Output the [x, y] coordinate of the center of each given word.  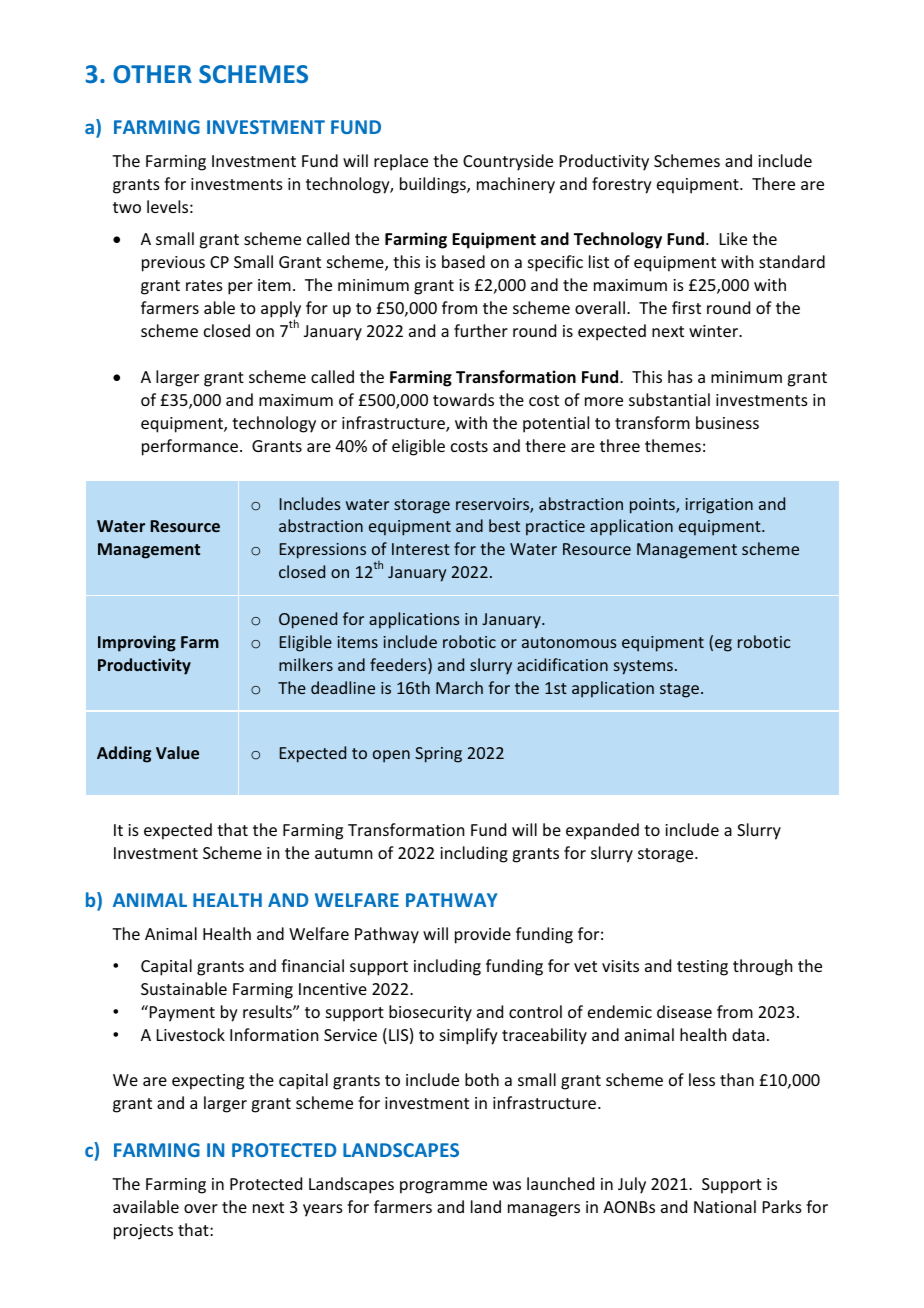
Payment [181, 1013]
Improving [137, 643]
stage [679, 690]
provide [483, 935]
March [459, 687]
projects [143, 1232]
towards [463, 399]
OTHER [152, 74]
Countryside [508, 162]
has [680, 376]
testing [702, 968]
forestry [622, 185]
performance [190, 447]
